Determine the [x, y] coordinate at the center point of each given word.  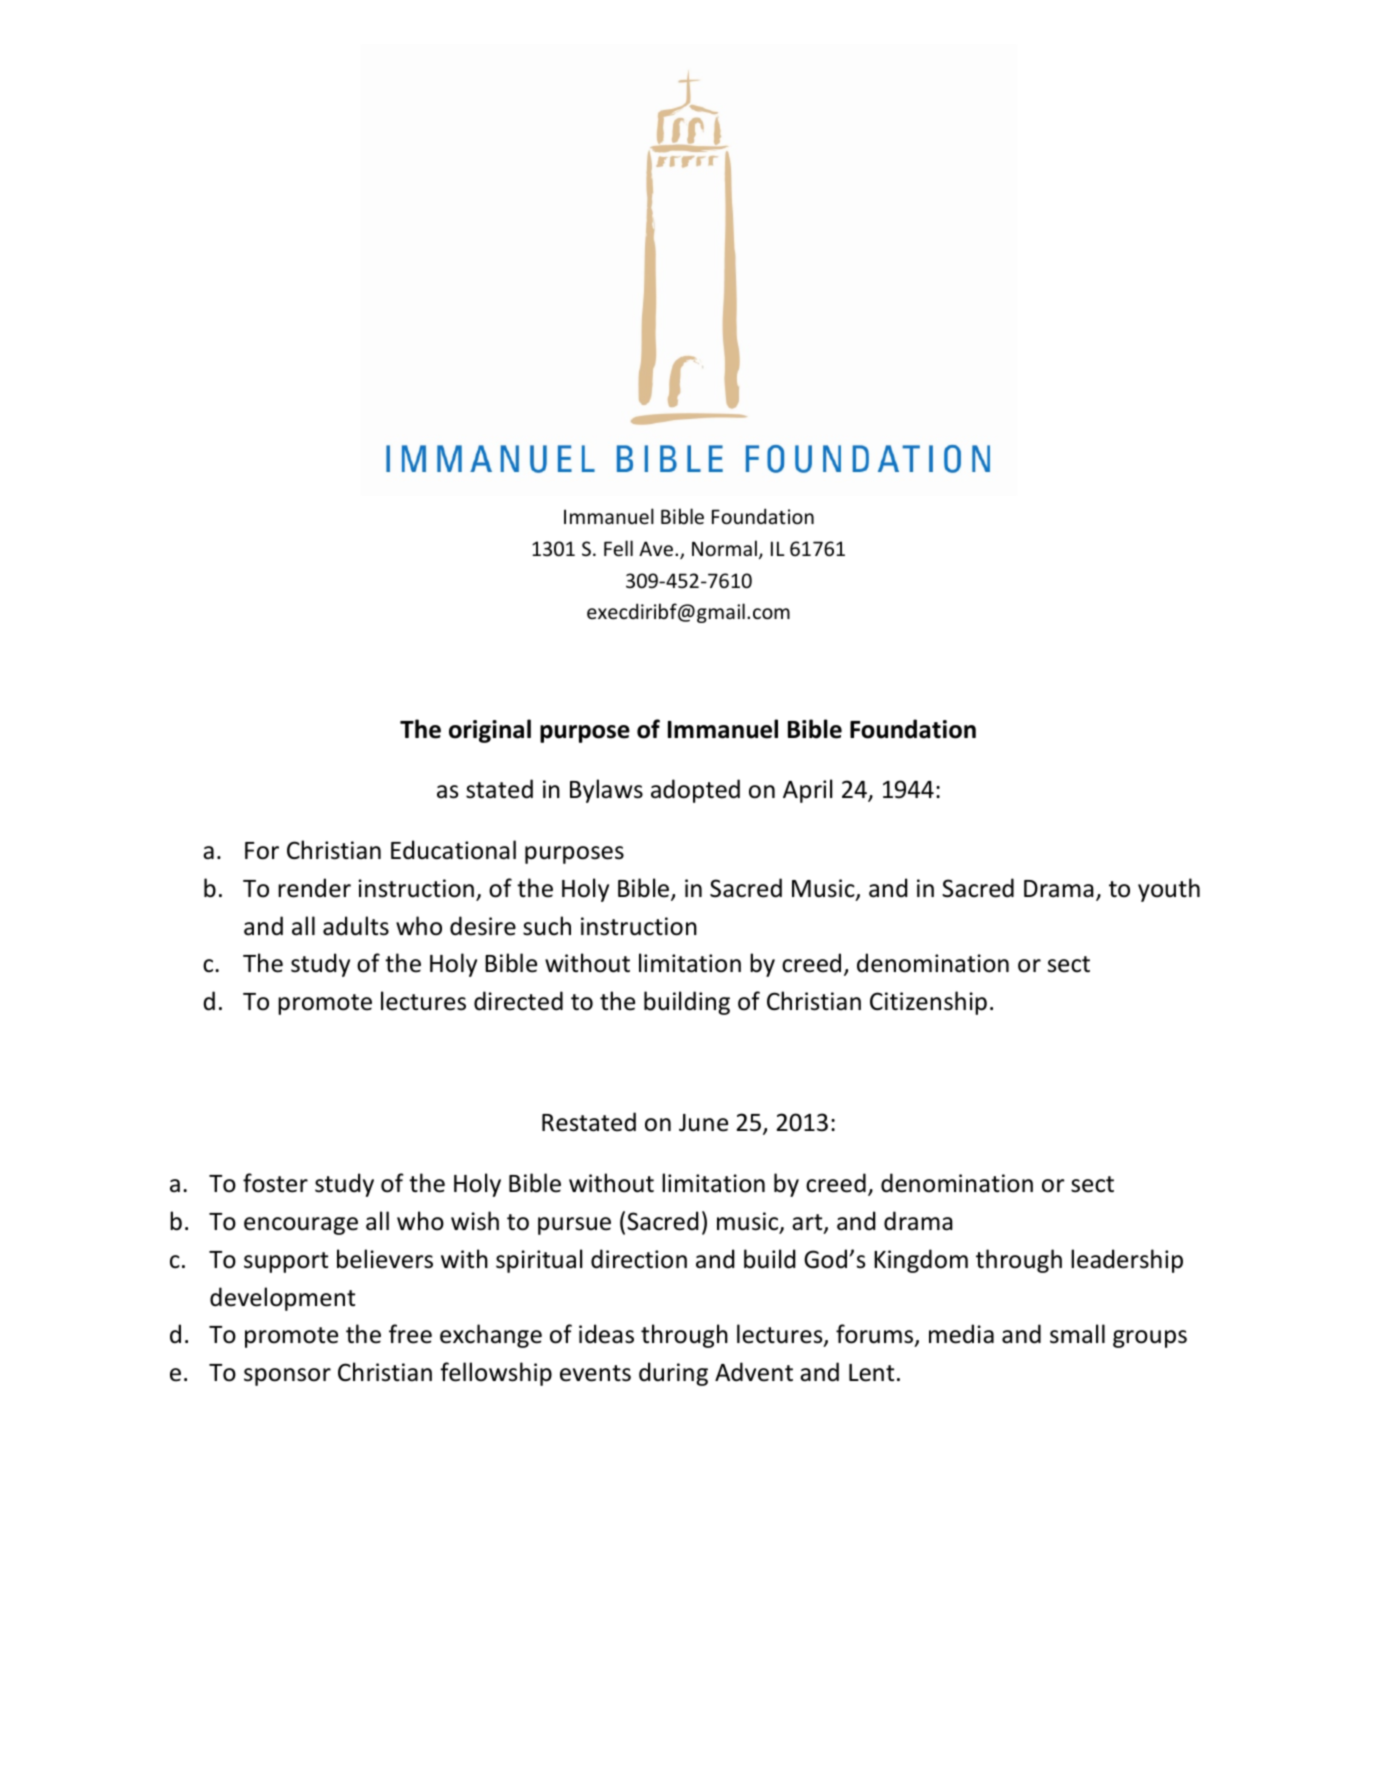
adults [356, 926]
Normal [724, 548]
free [410, 1334]
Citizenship [928, 1003]
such [547, 926]
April [807, 791]
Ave [656, 549]
